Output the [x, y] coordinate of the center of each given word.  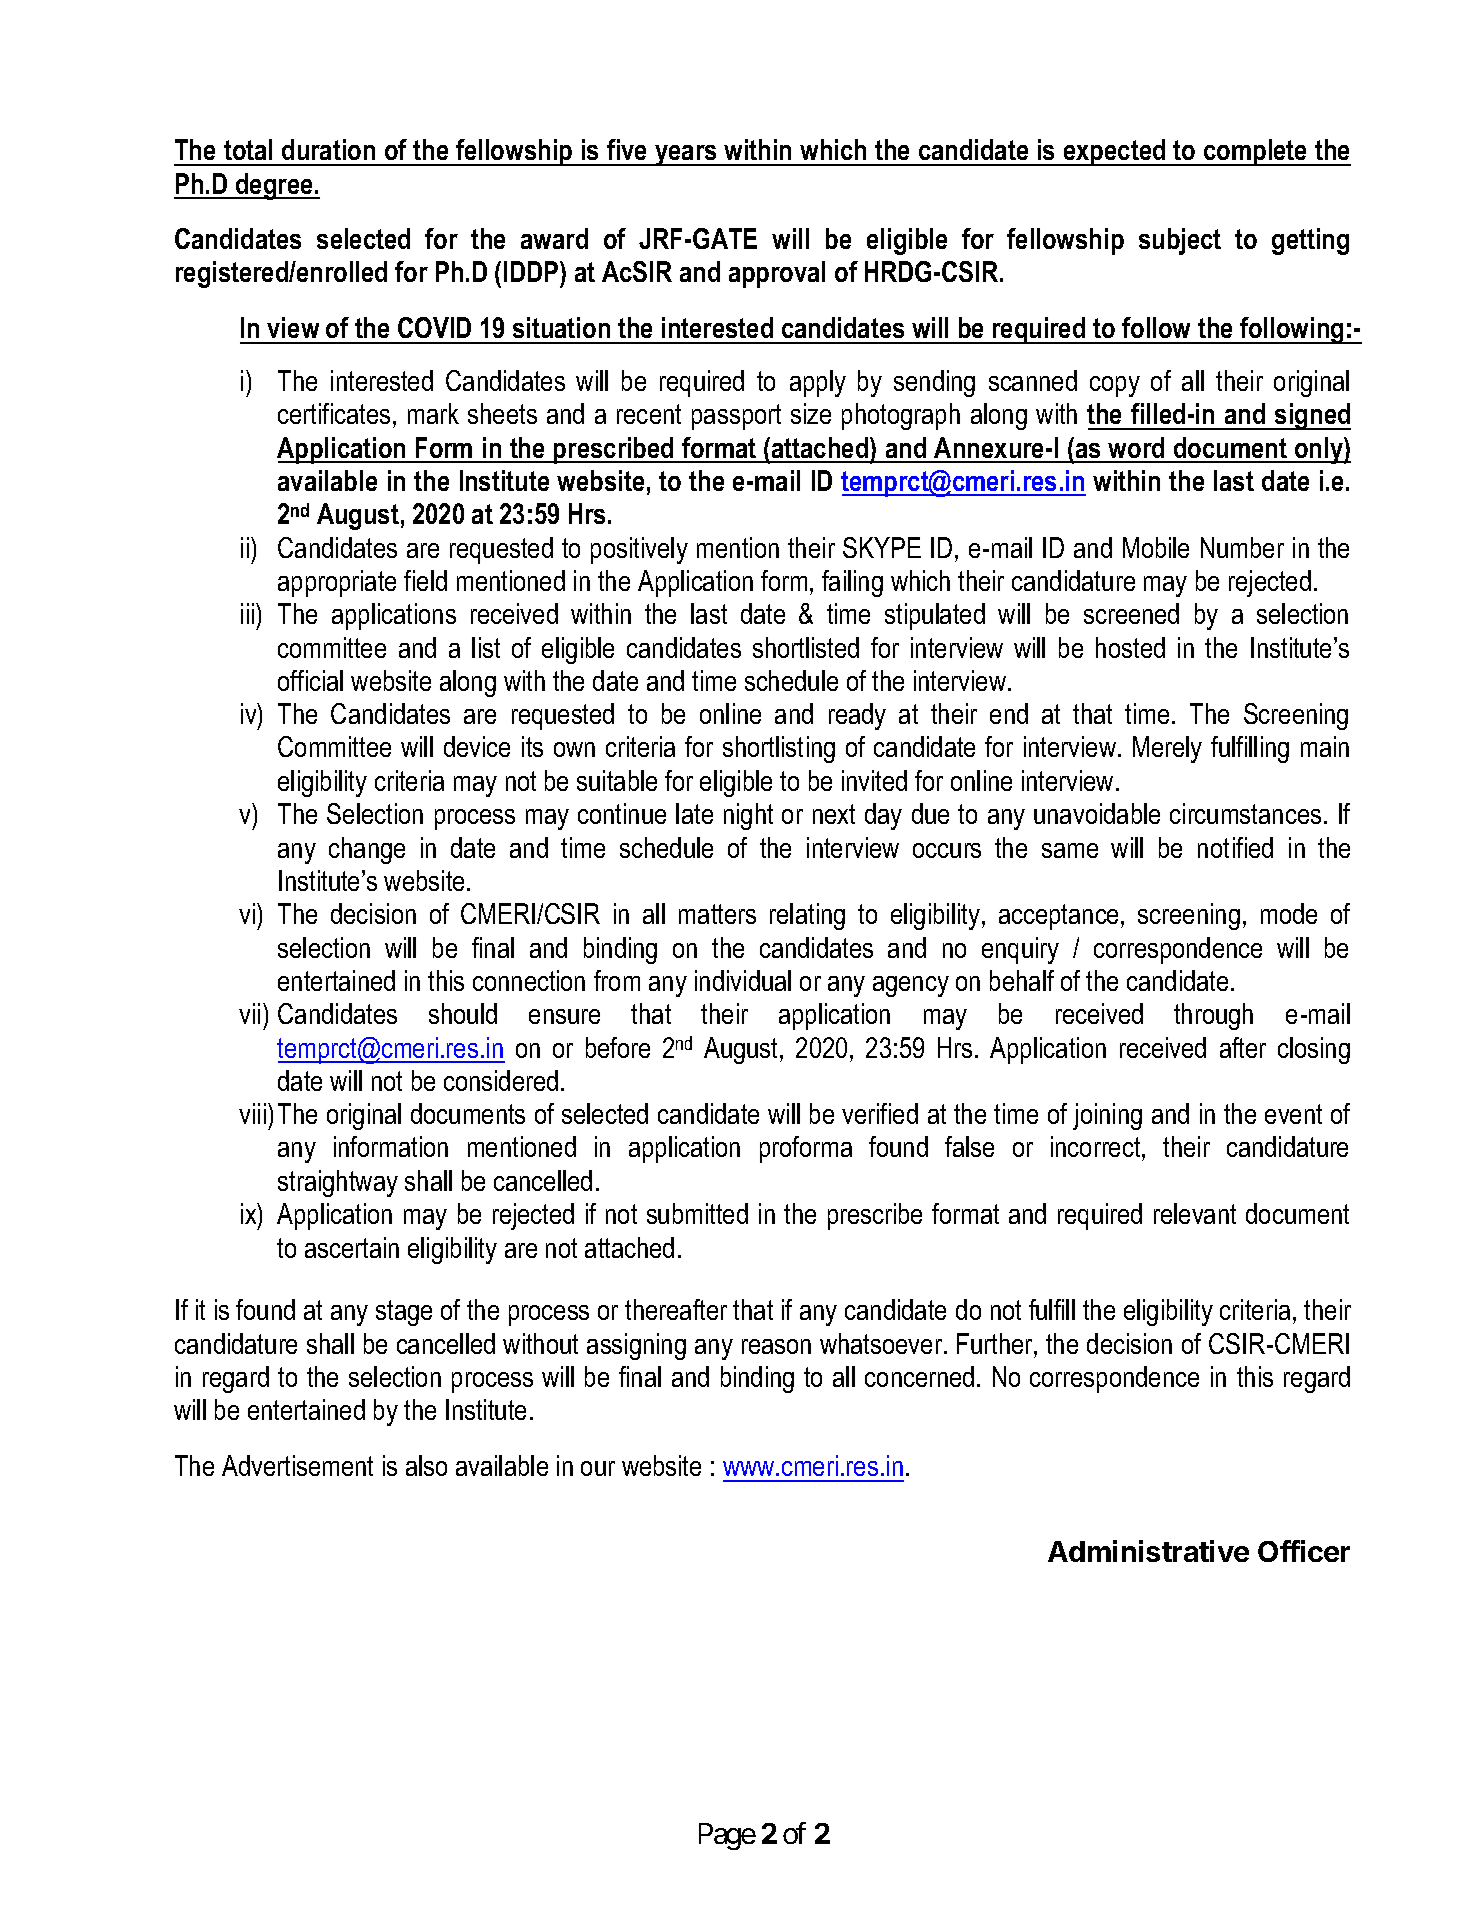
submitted [697, 1213]
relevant [1195, 1213]
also [426, 1465]
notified [1235, 847]
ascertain [352, 1247]
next [834, 814]
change [367, 850]
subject [1180, 241]
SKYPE [882, 547]
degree [274, 186]
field [425, 580]
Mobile [1156, 547]
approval [777, 274]
